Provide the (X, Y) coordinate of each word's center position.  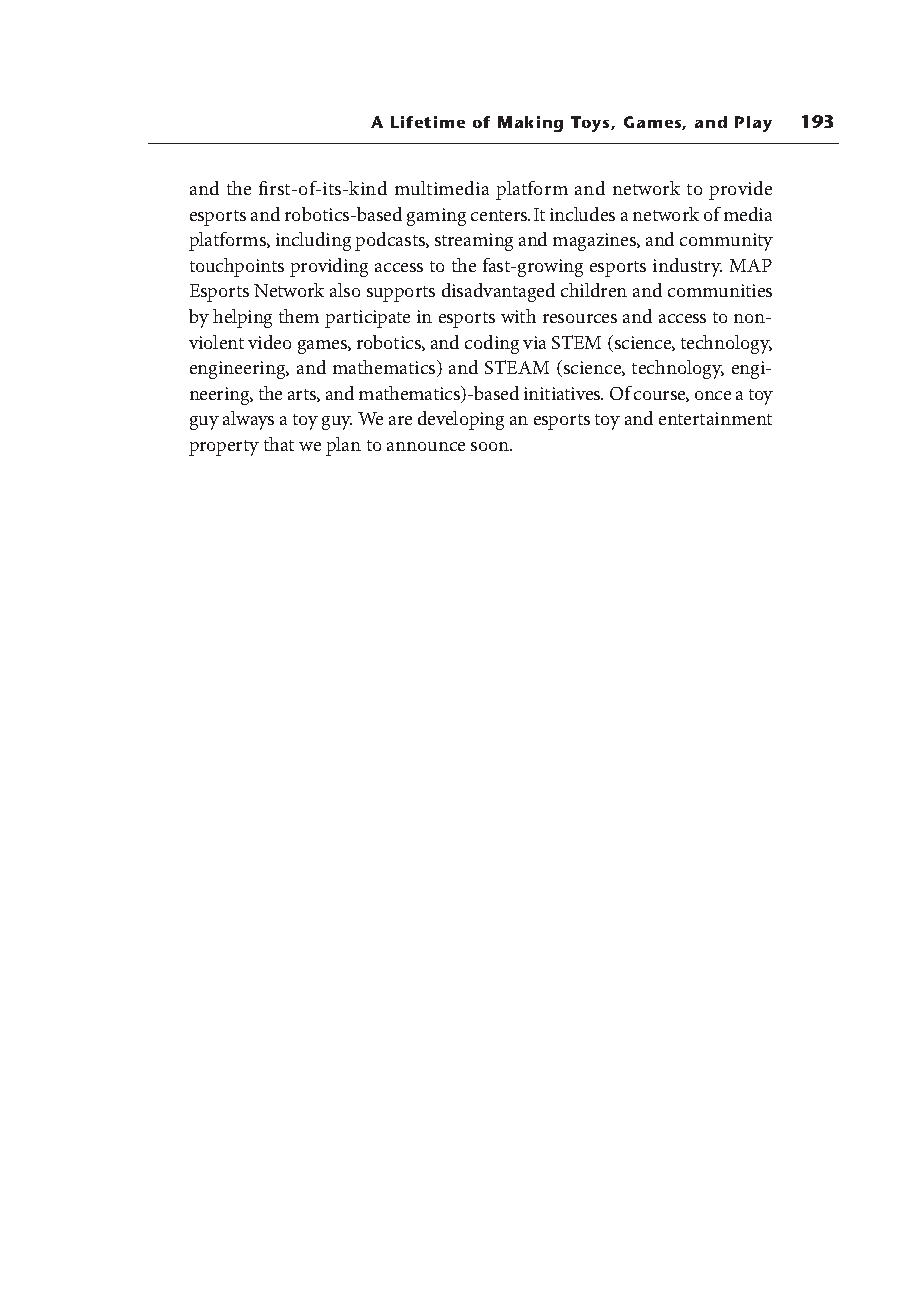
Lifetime (428, 122)
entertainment (715, 418)
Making (530, 124)
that (279, 444)
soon (491, 446)
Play (753, 124)
